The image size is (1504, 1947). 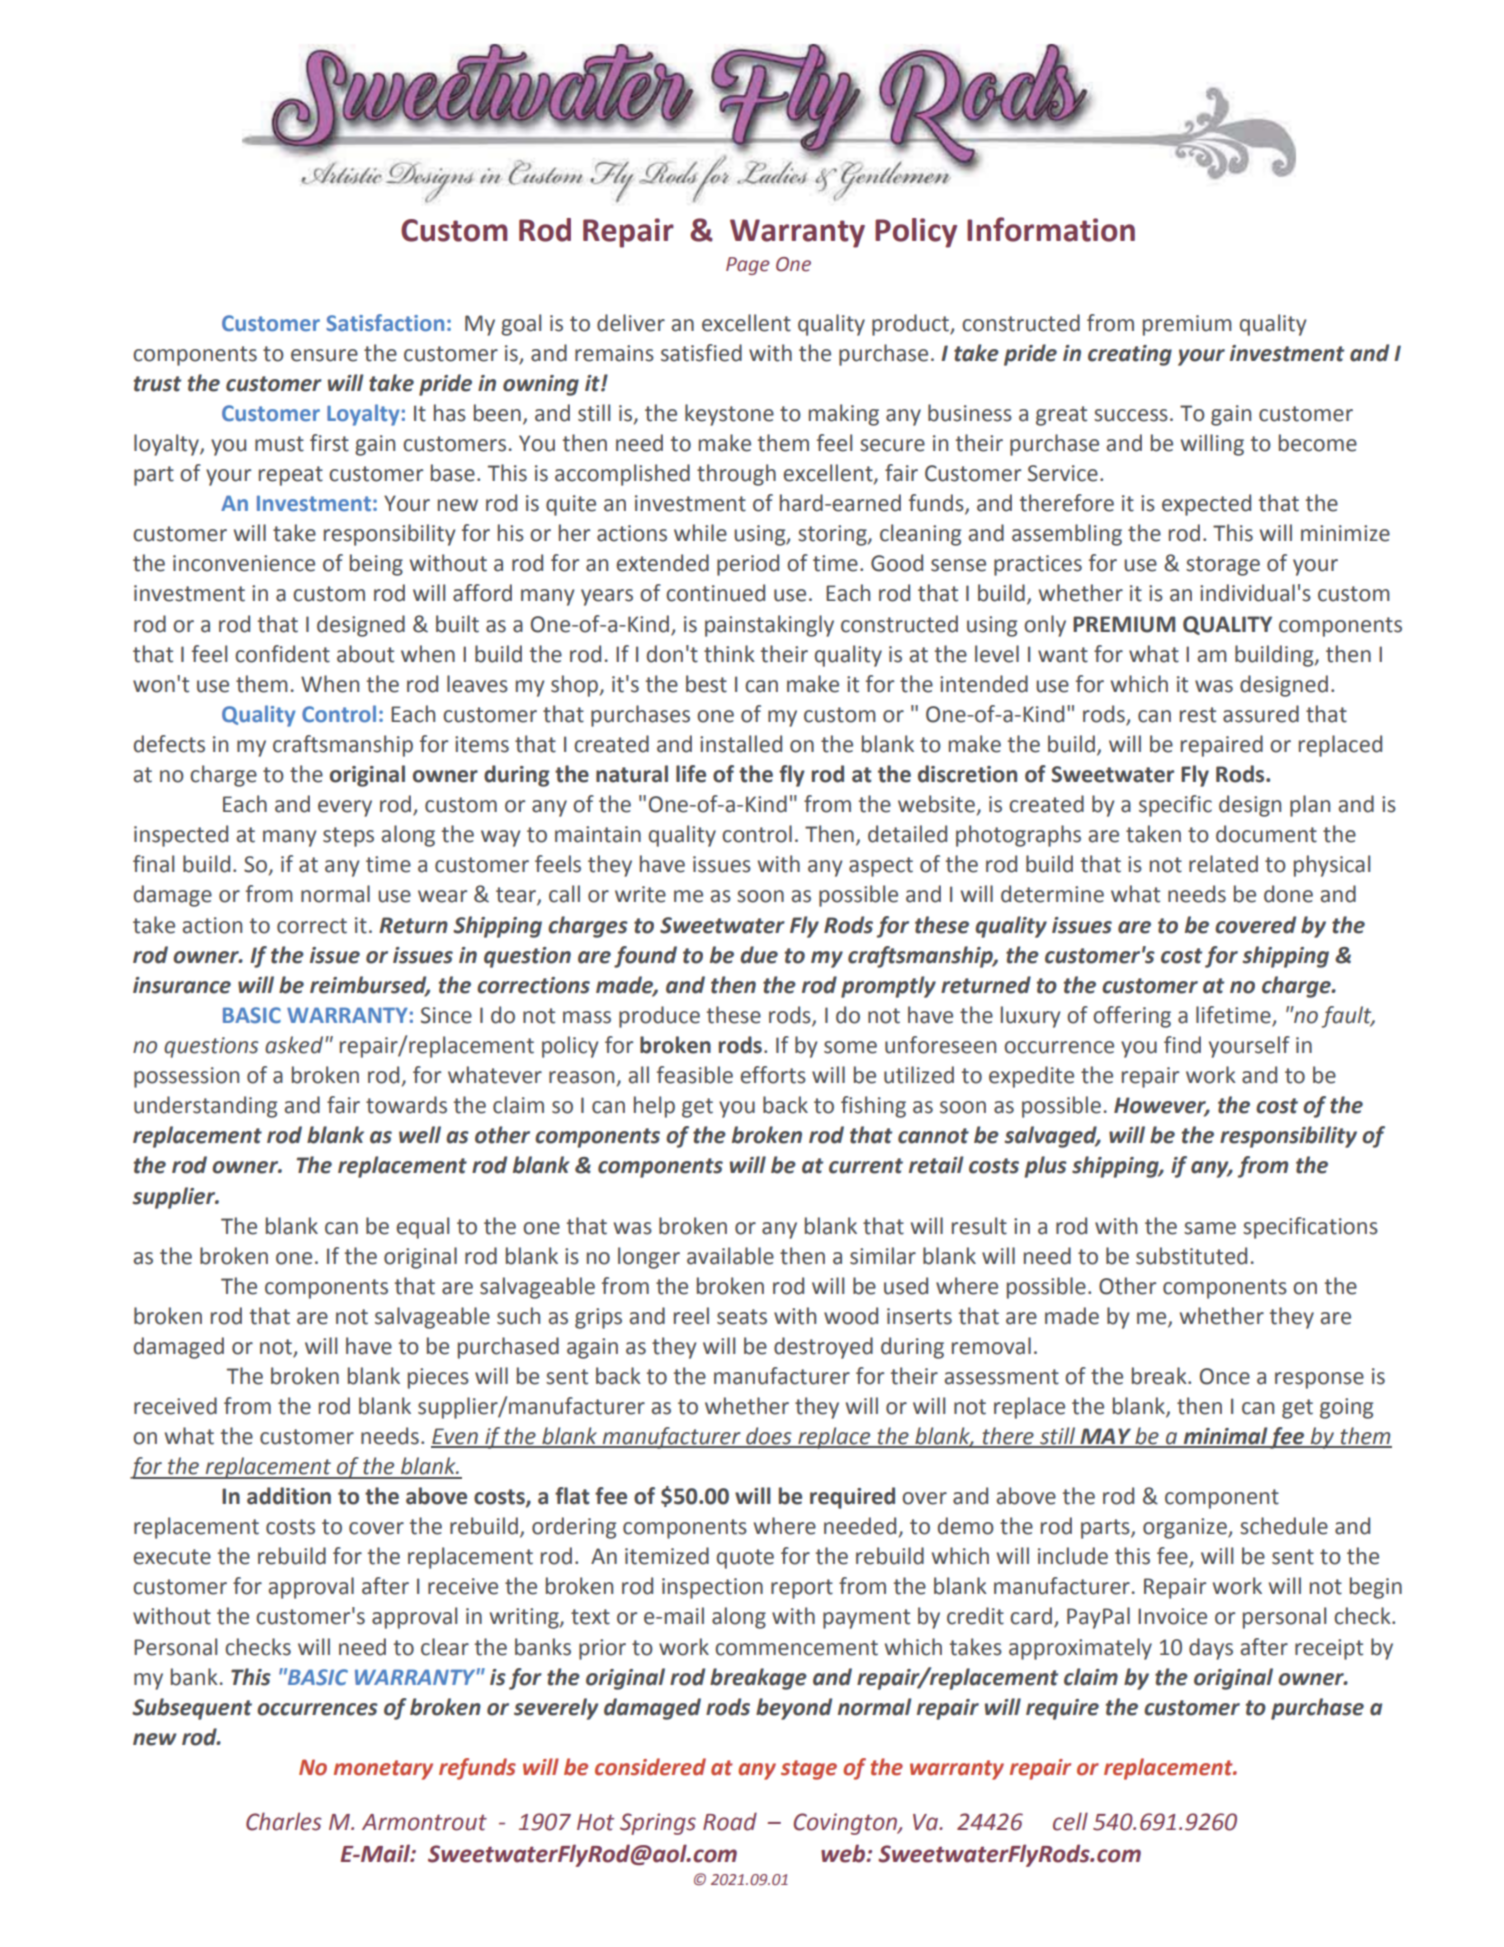 I want to click on efforts, so click(x=773, y=1075).
